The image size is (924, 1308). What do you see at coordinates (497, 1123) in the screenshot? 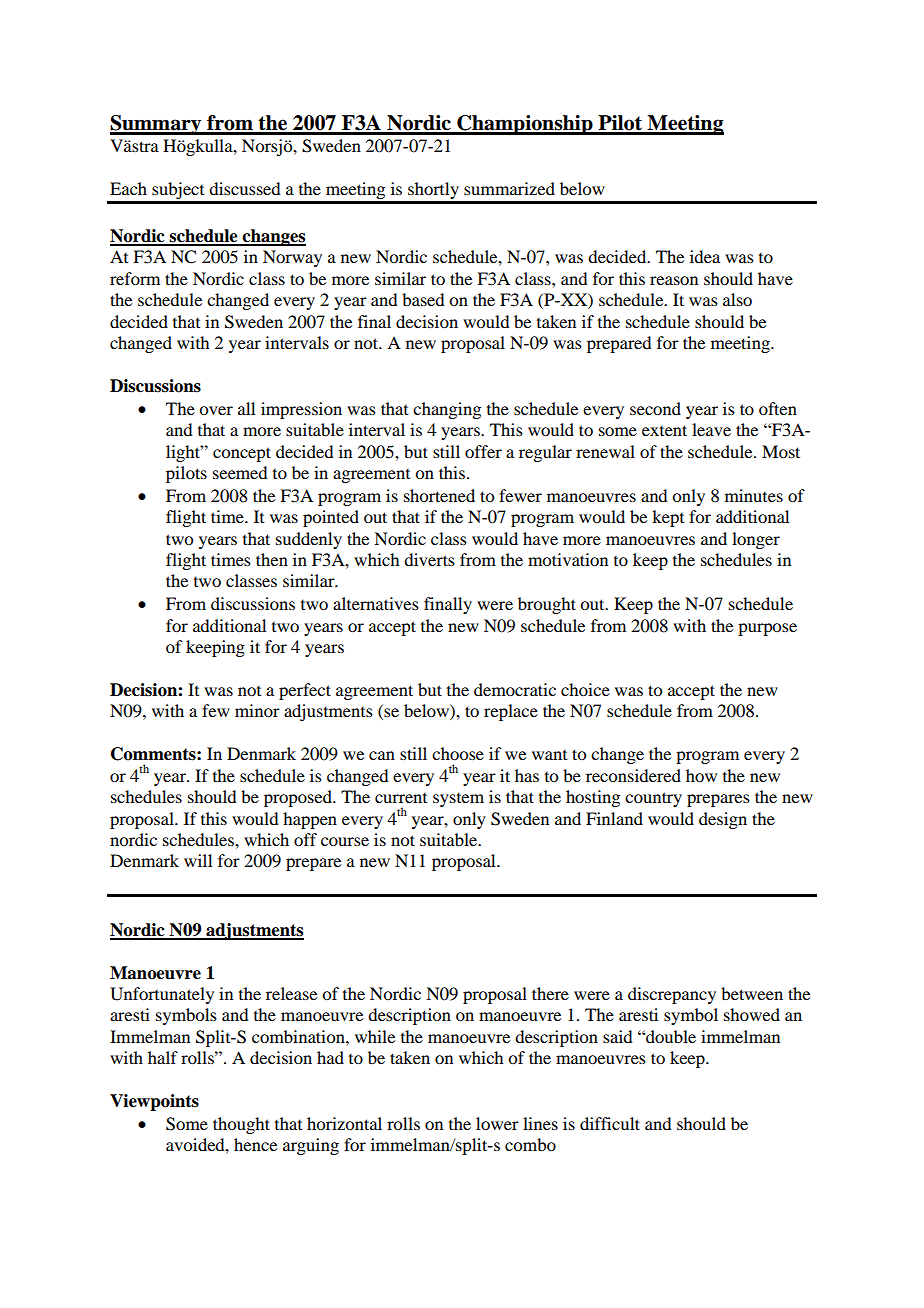
I see `lower` at bounding box center [497, 1123].
